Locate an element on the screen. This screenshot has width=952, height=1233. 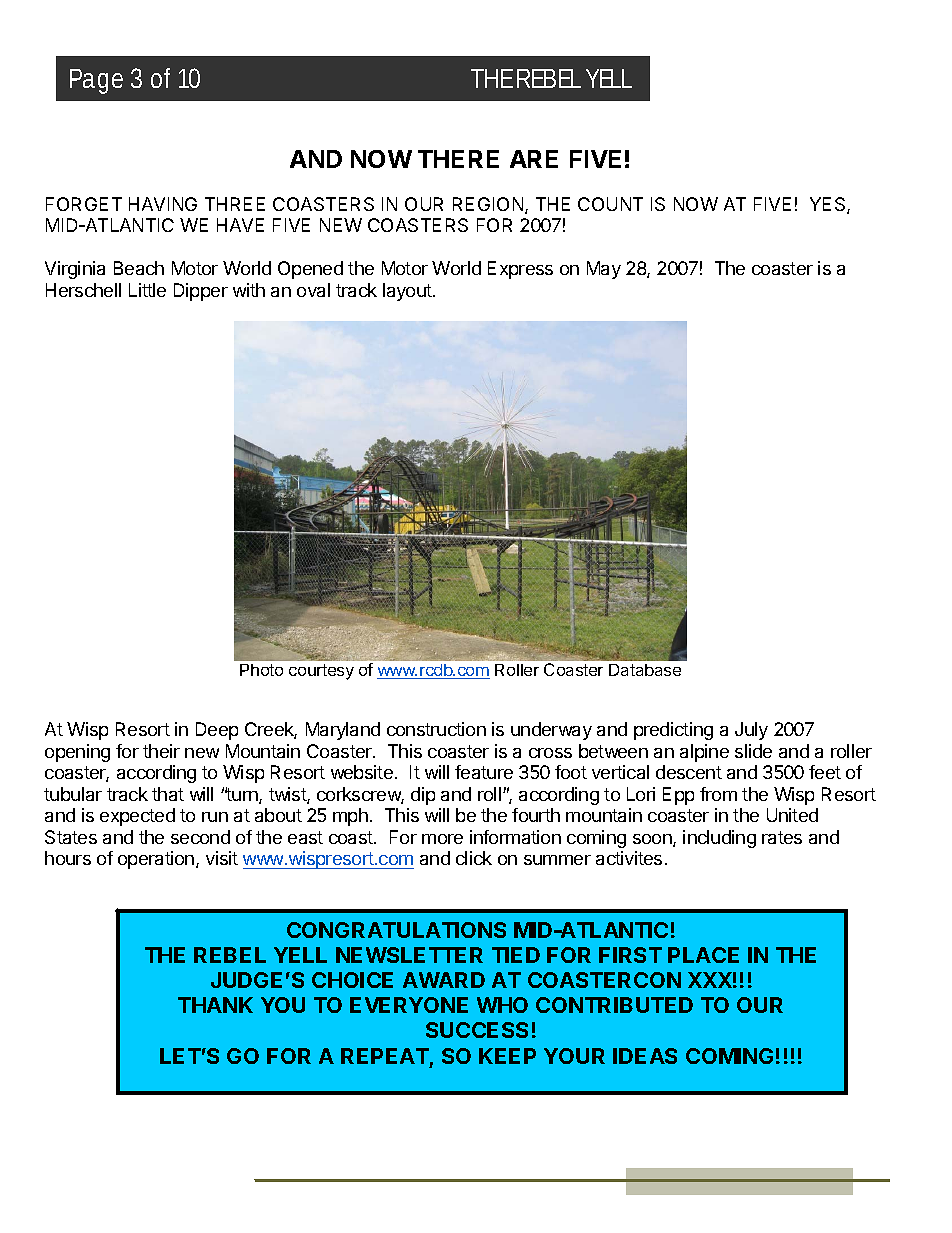
YES is located at coordinates (829, 205).
